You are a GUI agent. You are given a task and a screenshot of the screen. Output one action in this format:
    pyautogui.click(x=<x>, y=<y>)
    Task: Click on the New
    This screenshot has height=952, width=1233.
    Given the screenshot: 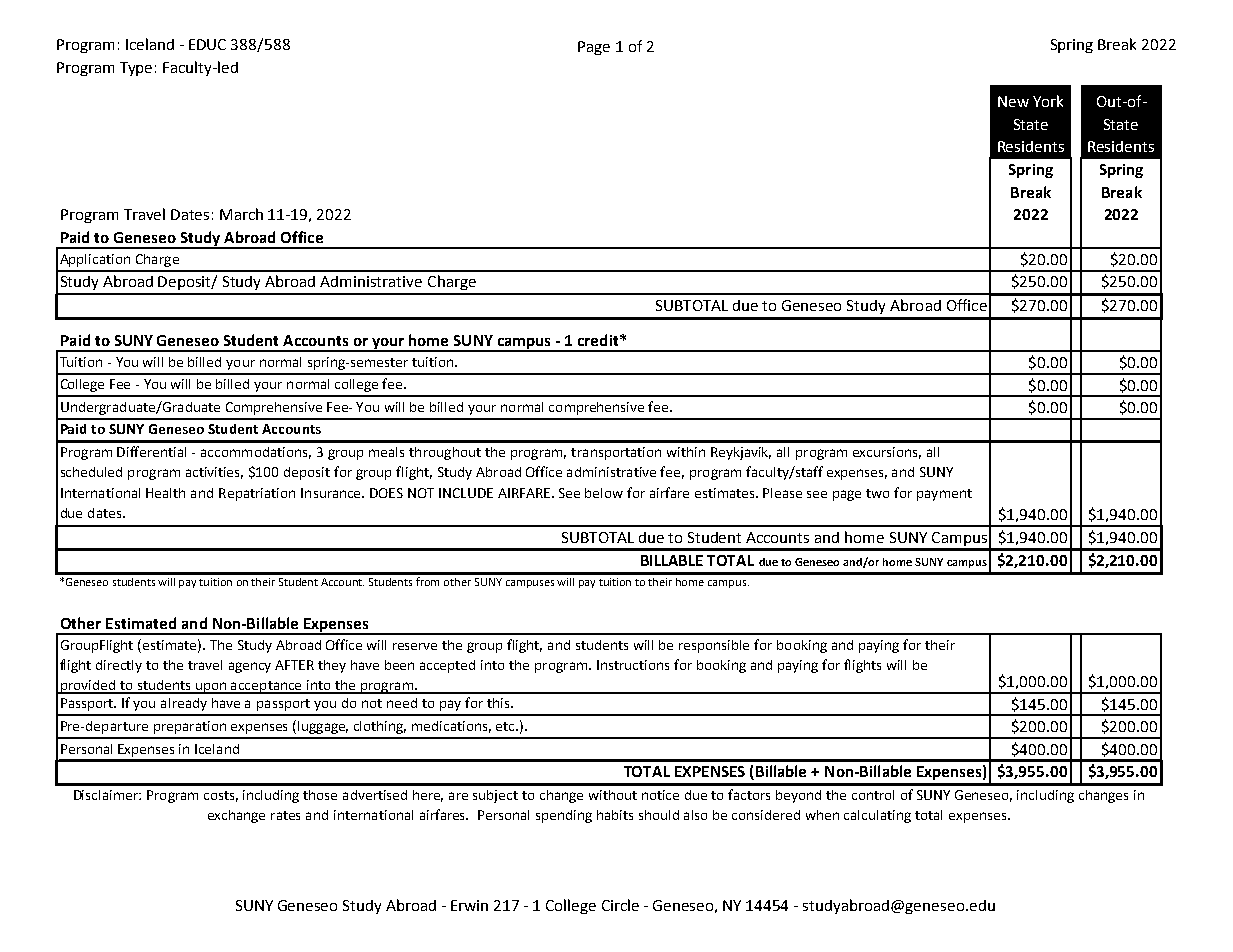 What is the action you would take?
    pyautogui.click(x=1013, y=101)
